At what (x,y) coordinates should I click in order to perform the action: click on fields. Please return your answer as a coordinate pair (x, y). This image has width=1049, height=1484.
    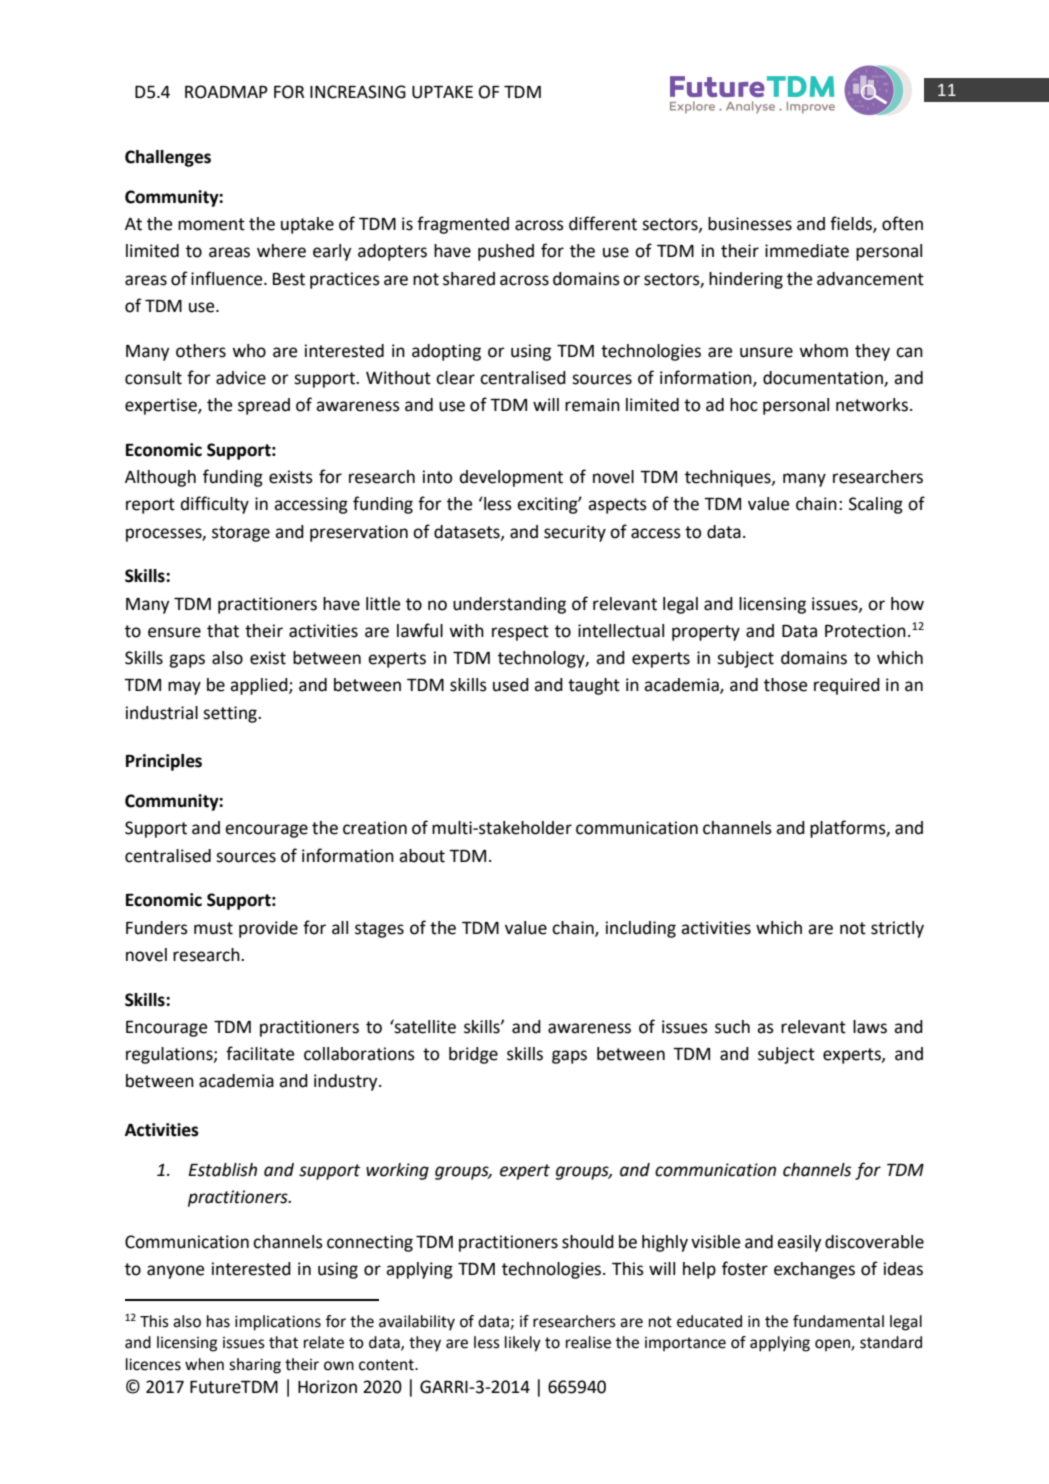
    Looking at the image, I should click on (852, 224).
